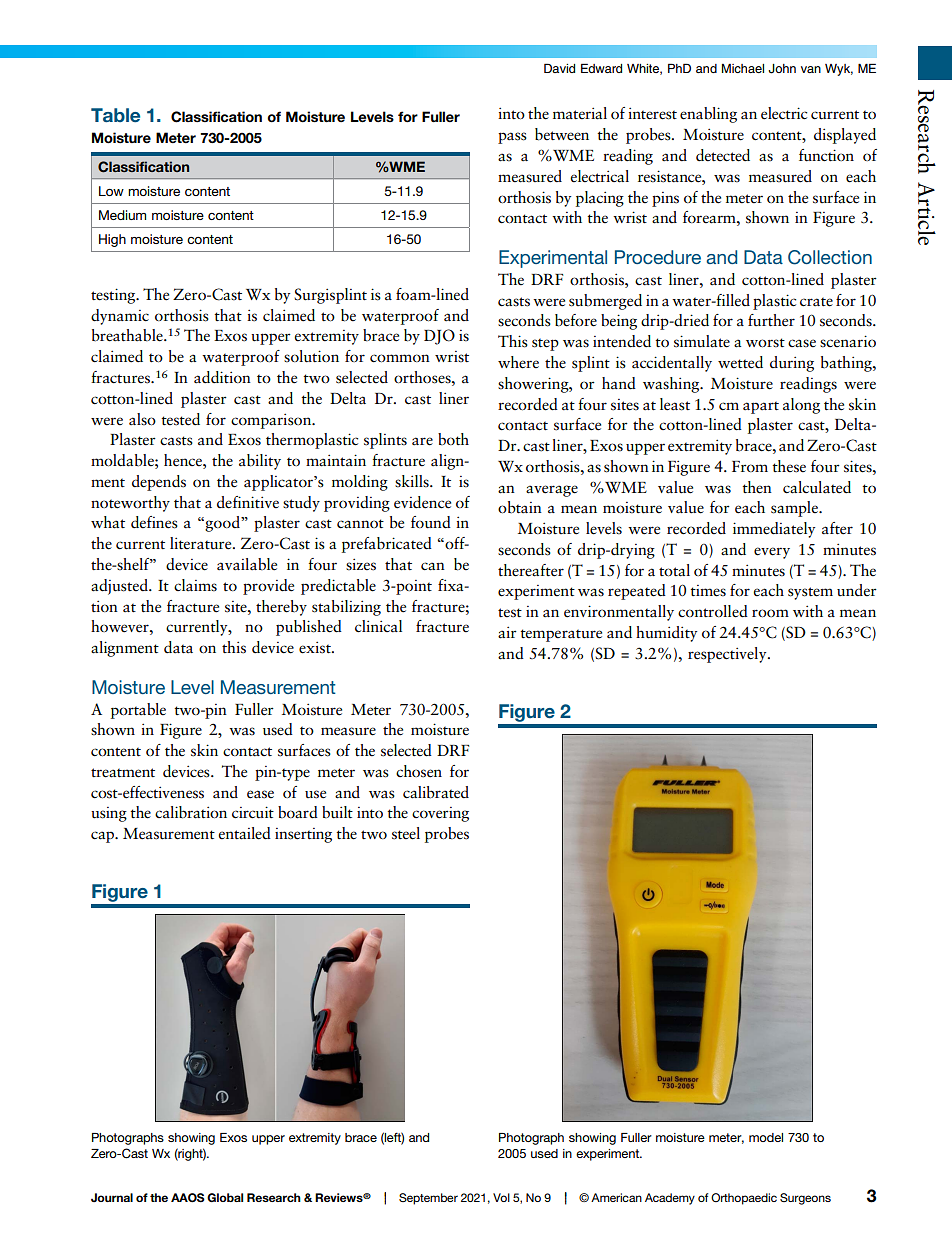  Describe the element at coordinates (188, 1198) in the page. I see `AAOS` at that location.
